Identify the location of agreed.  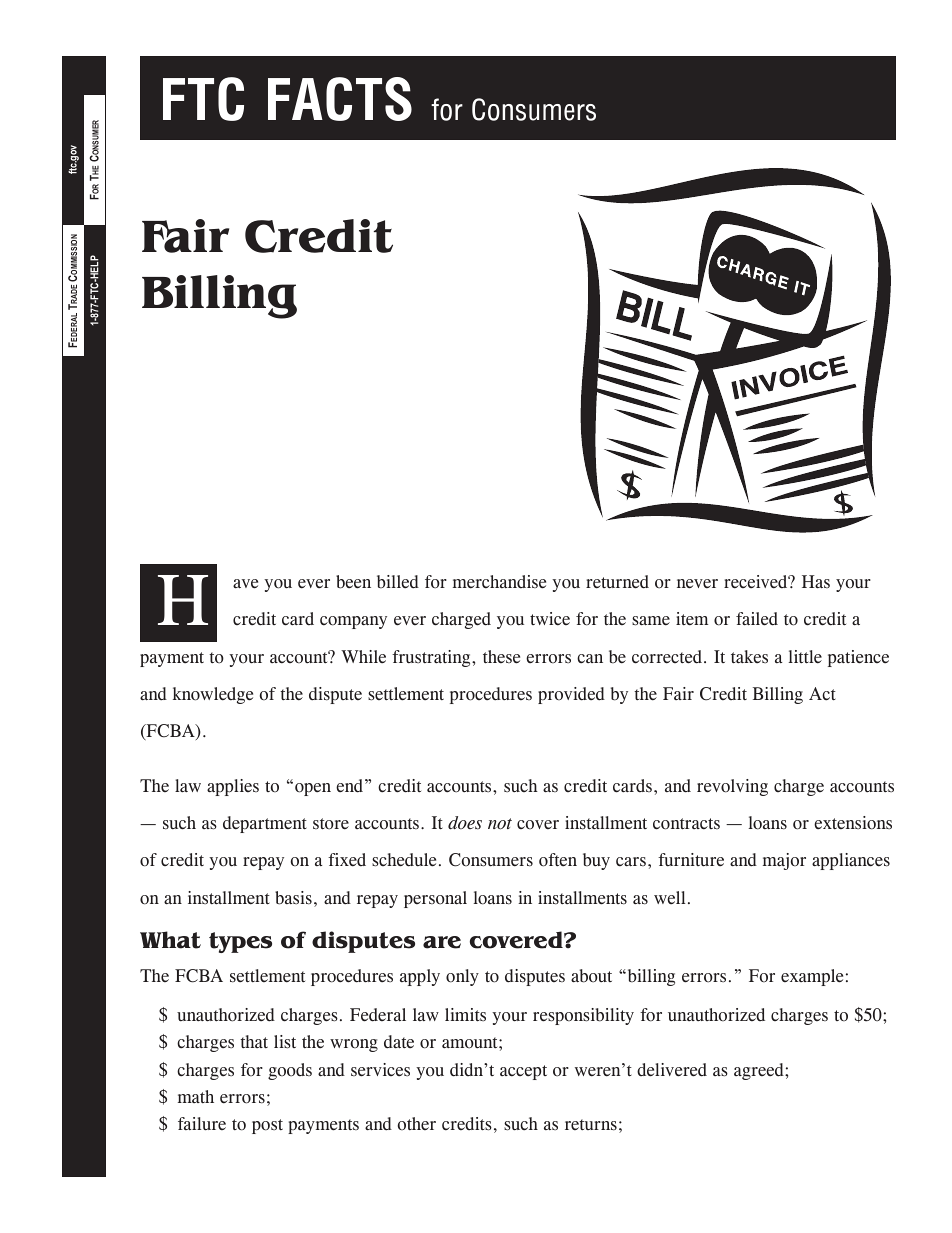
(760, 1071).
